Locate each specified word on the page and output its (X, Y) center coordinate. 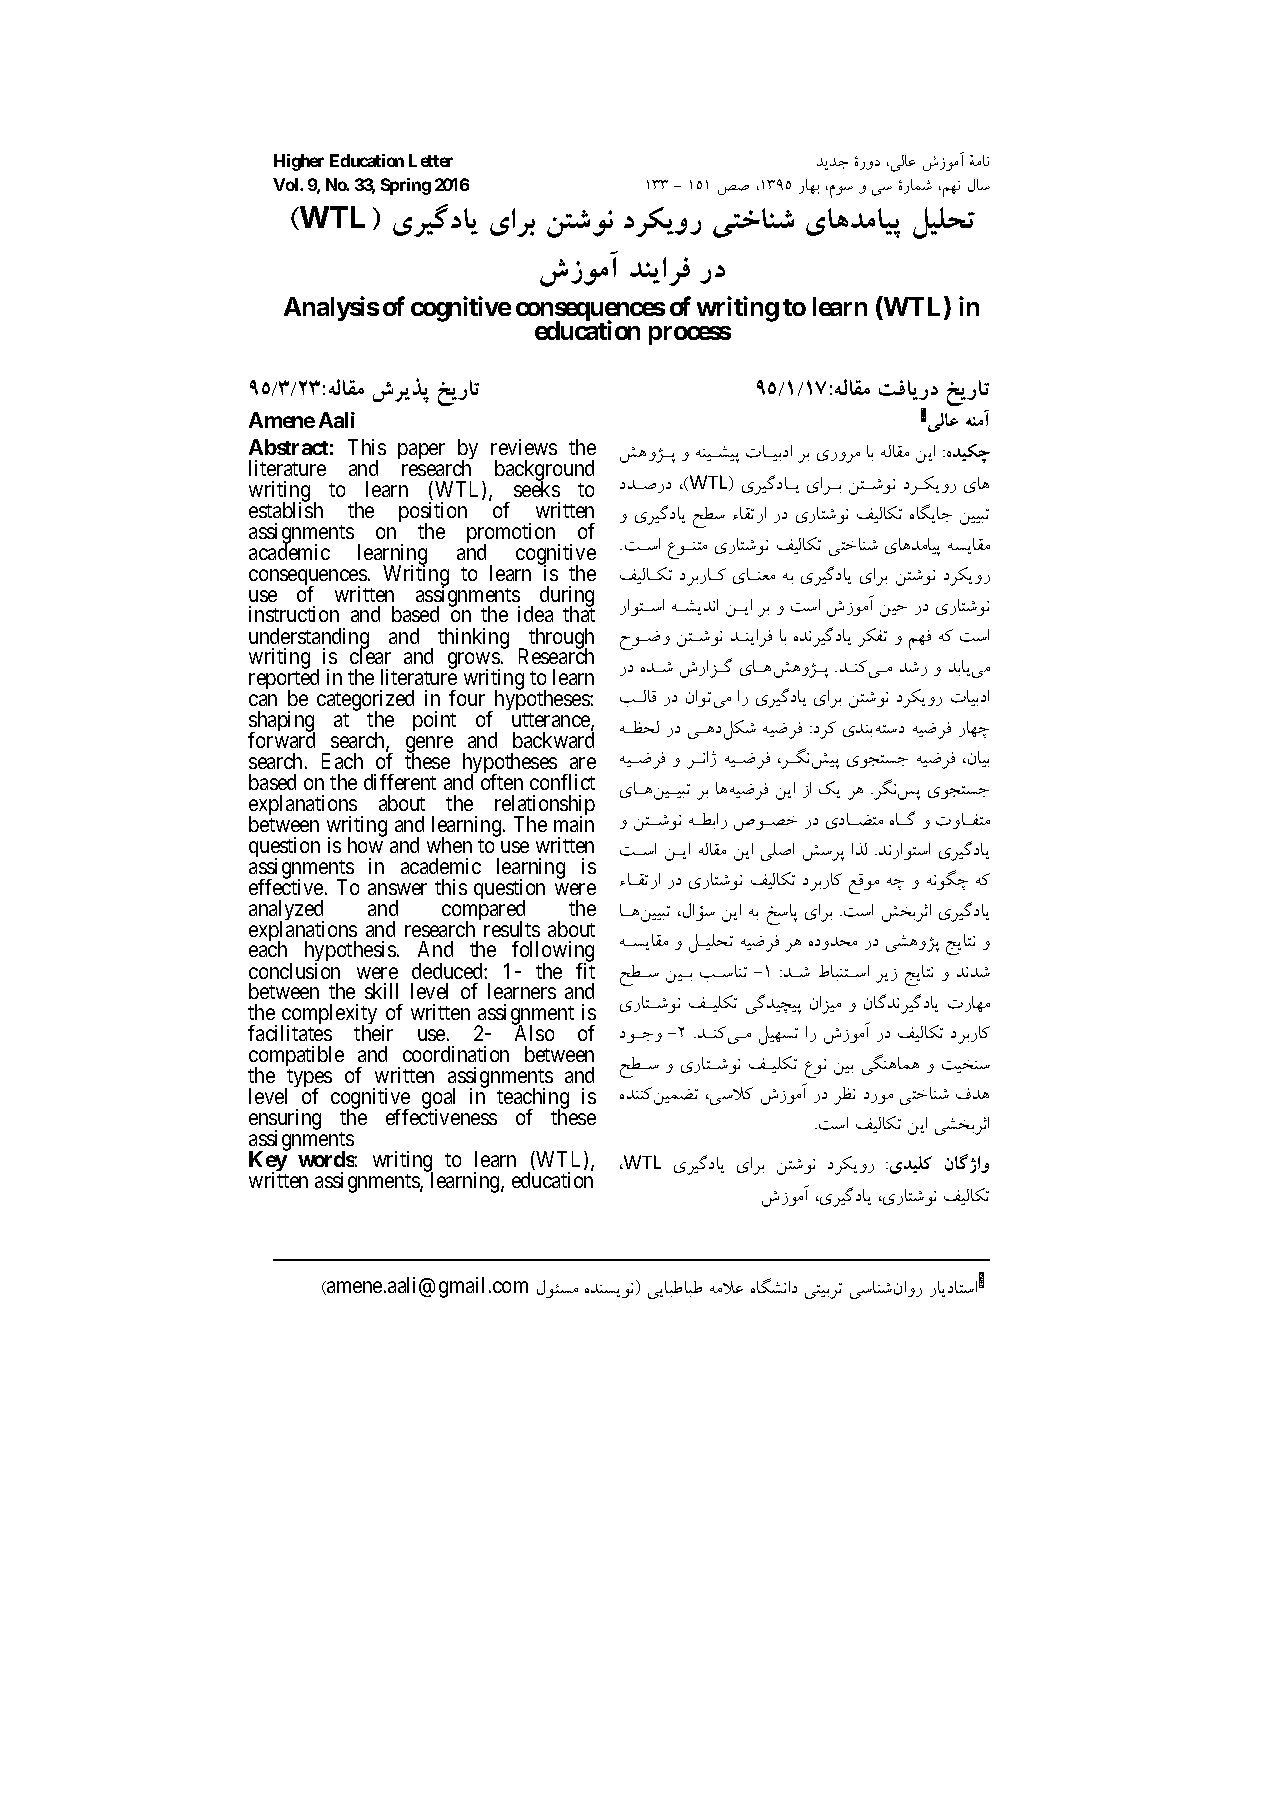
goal (438, 1100)
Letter (431, 160)
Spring (406, 186)
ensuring (285, 1120)
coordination (456, 1054)
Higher (299, 162)
